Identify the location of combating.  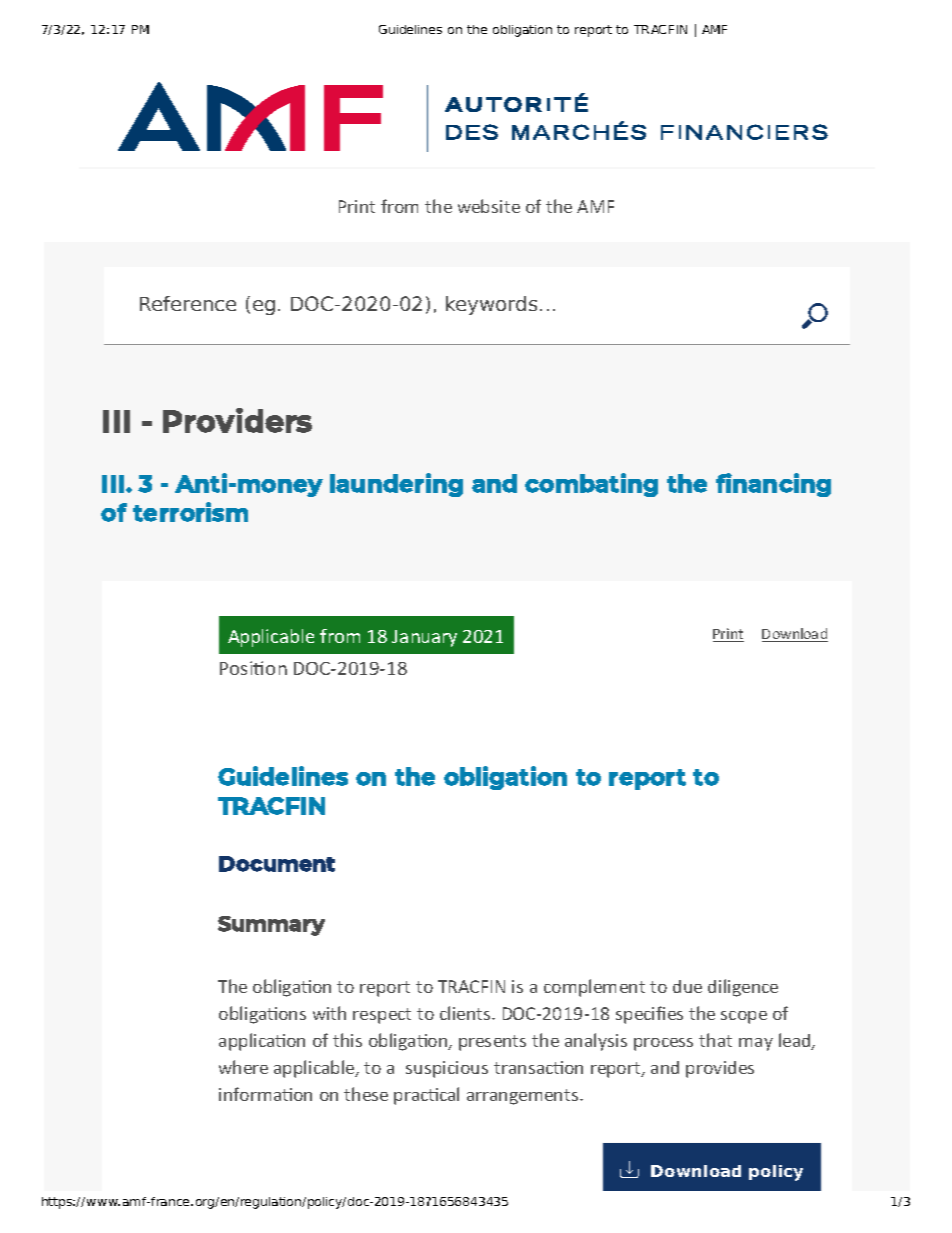
(591, 485).
